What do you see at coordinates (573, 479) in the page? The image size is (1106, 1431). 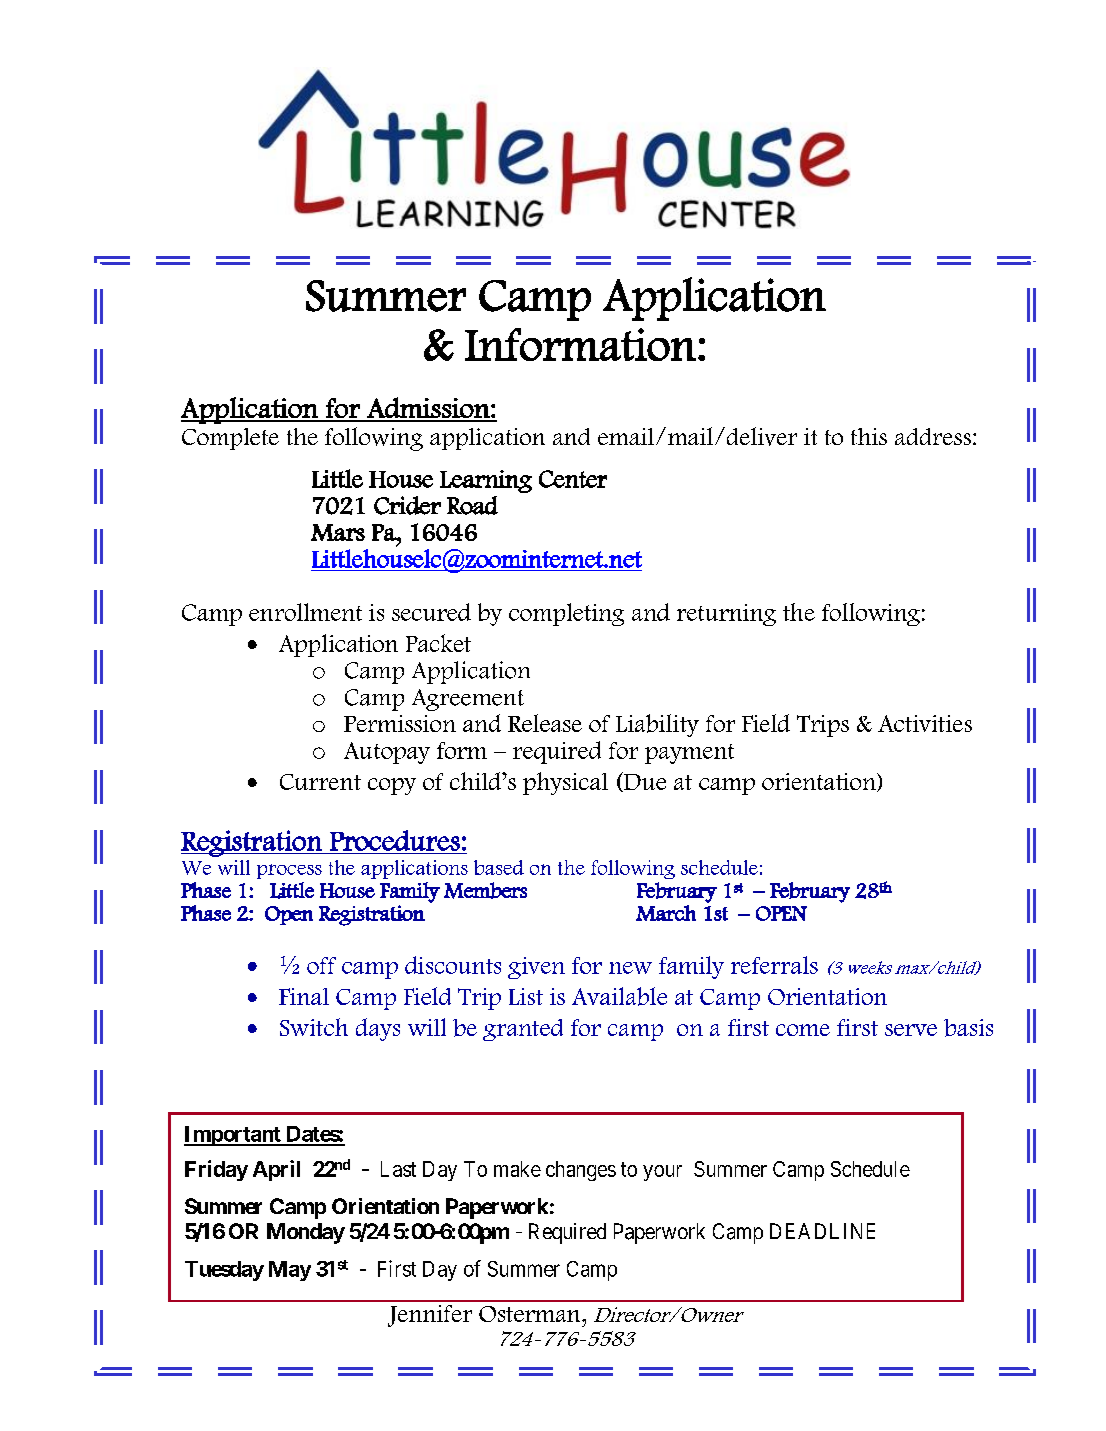 I see `Center` at bounding box center [573, 479].
